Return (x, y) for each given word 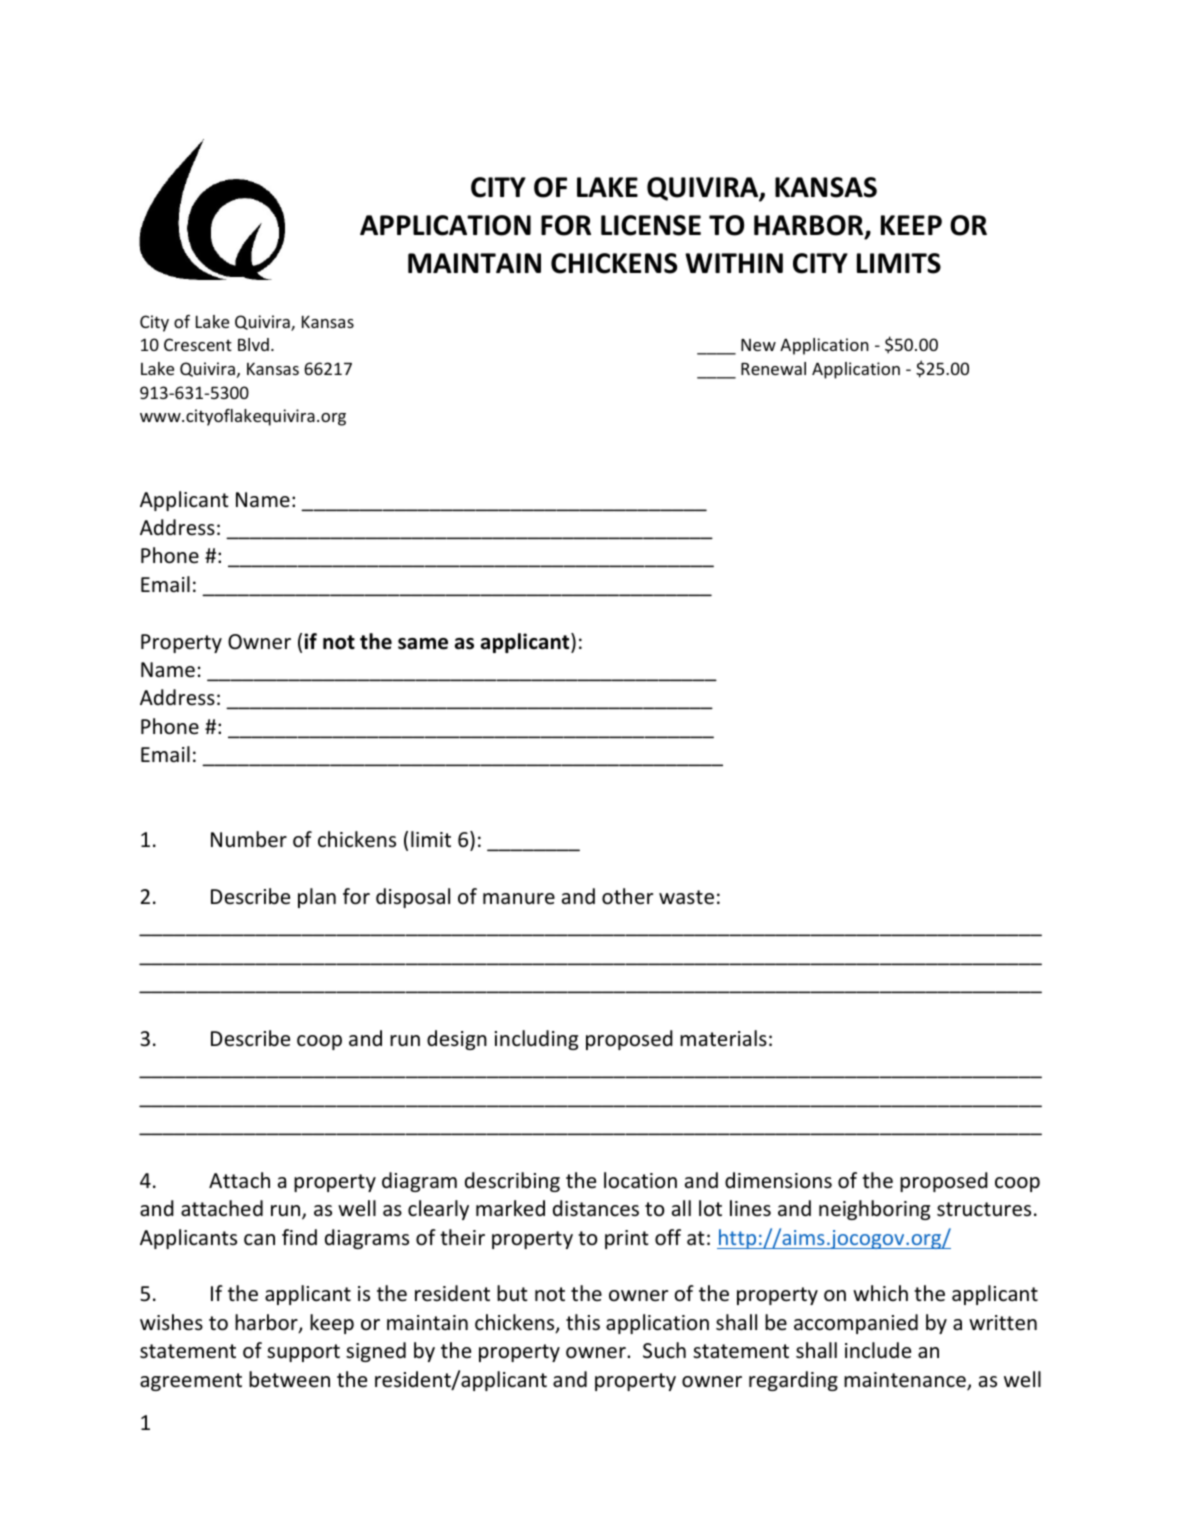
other (627, 896)
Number (249, 839)
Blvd (253, 344)
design (457, 1040)
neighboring (874, 1210)
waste (686, 897)
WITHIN (734, 263)
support (303, 1353)
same (423, 644)
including (536, 1040)
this (583, 1322)
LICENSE (651, 225)
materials (723, 1038)
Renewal (773, 368)
